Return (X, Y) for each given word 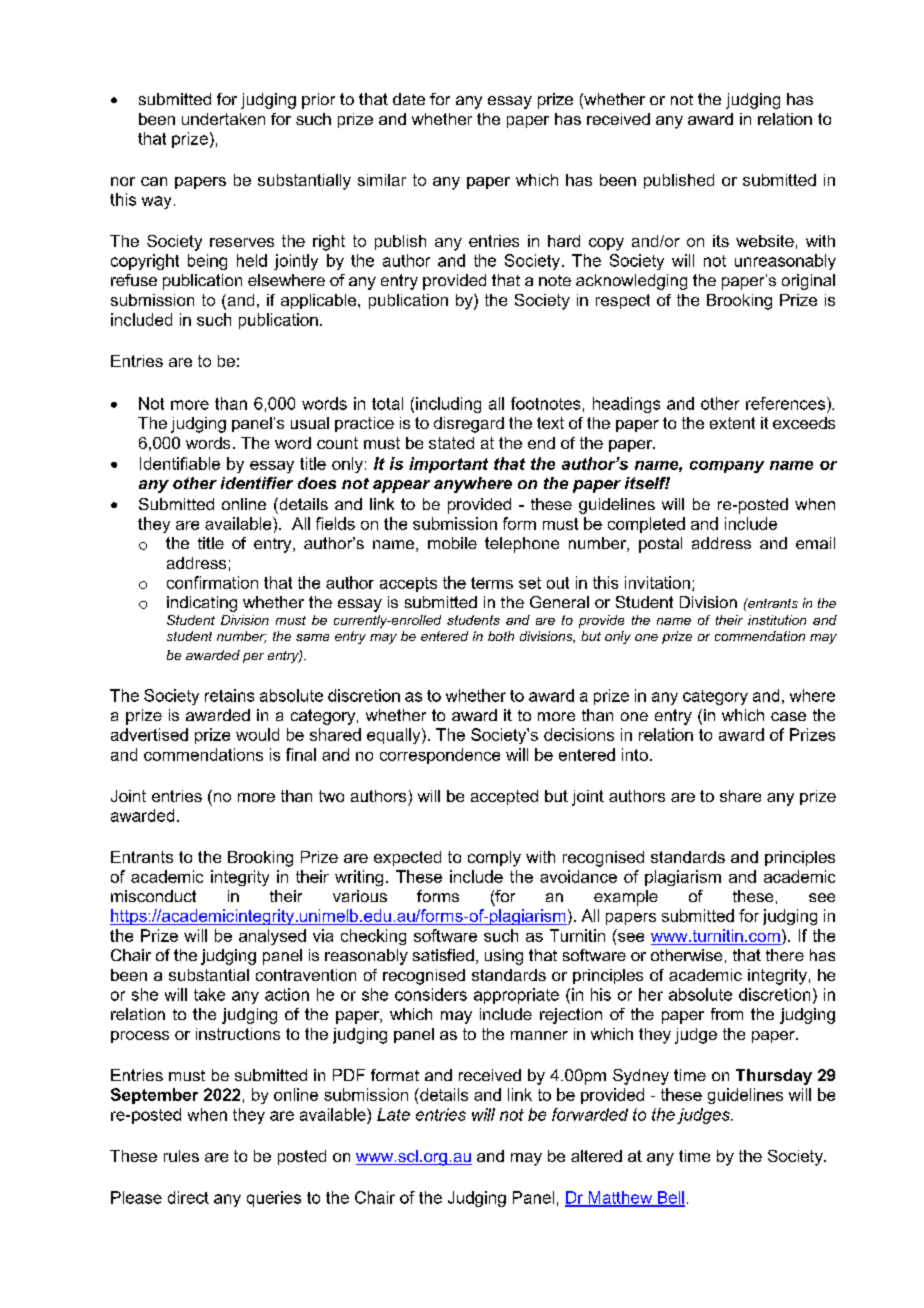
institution (777, 620)
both (501, 636)
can (154, 181)
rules (181, 1156)
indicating (202, 604)
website (765, 241)
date (409, 99)
